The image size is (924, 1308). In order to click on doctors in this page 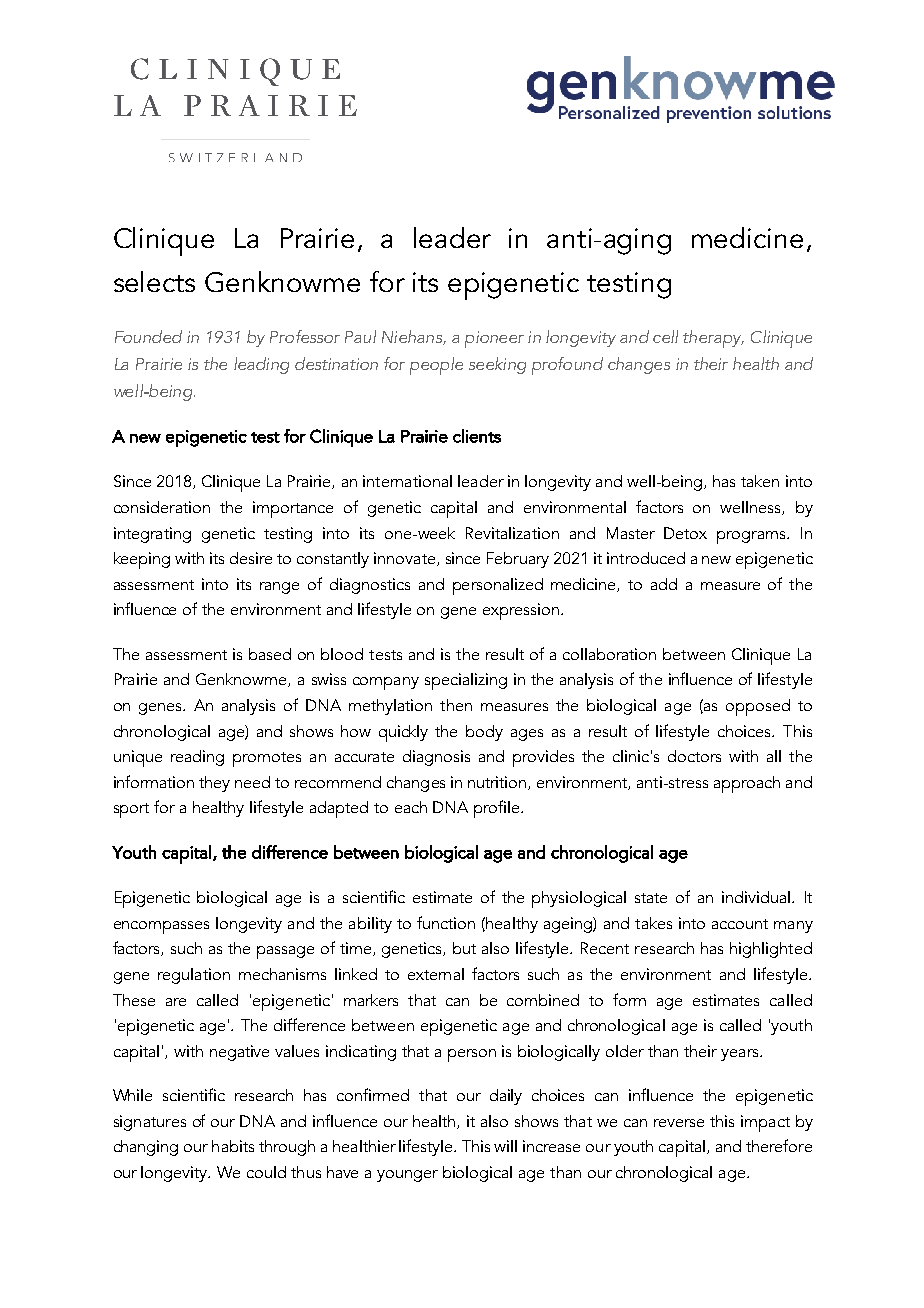, I will do `click(694, 756)`.
